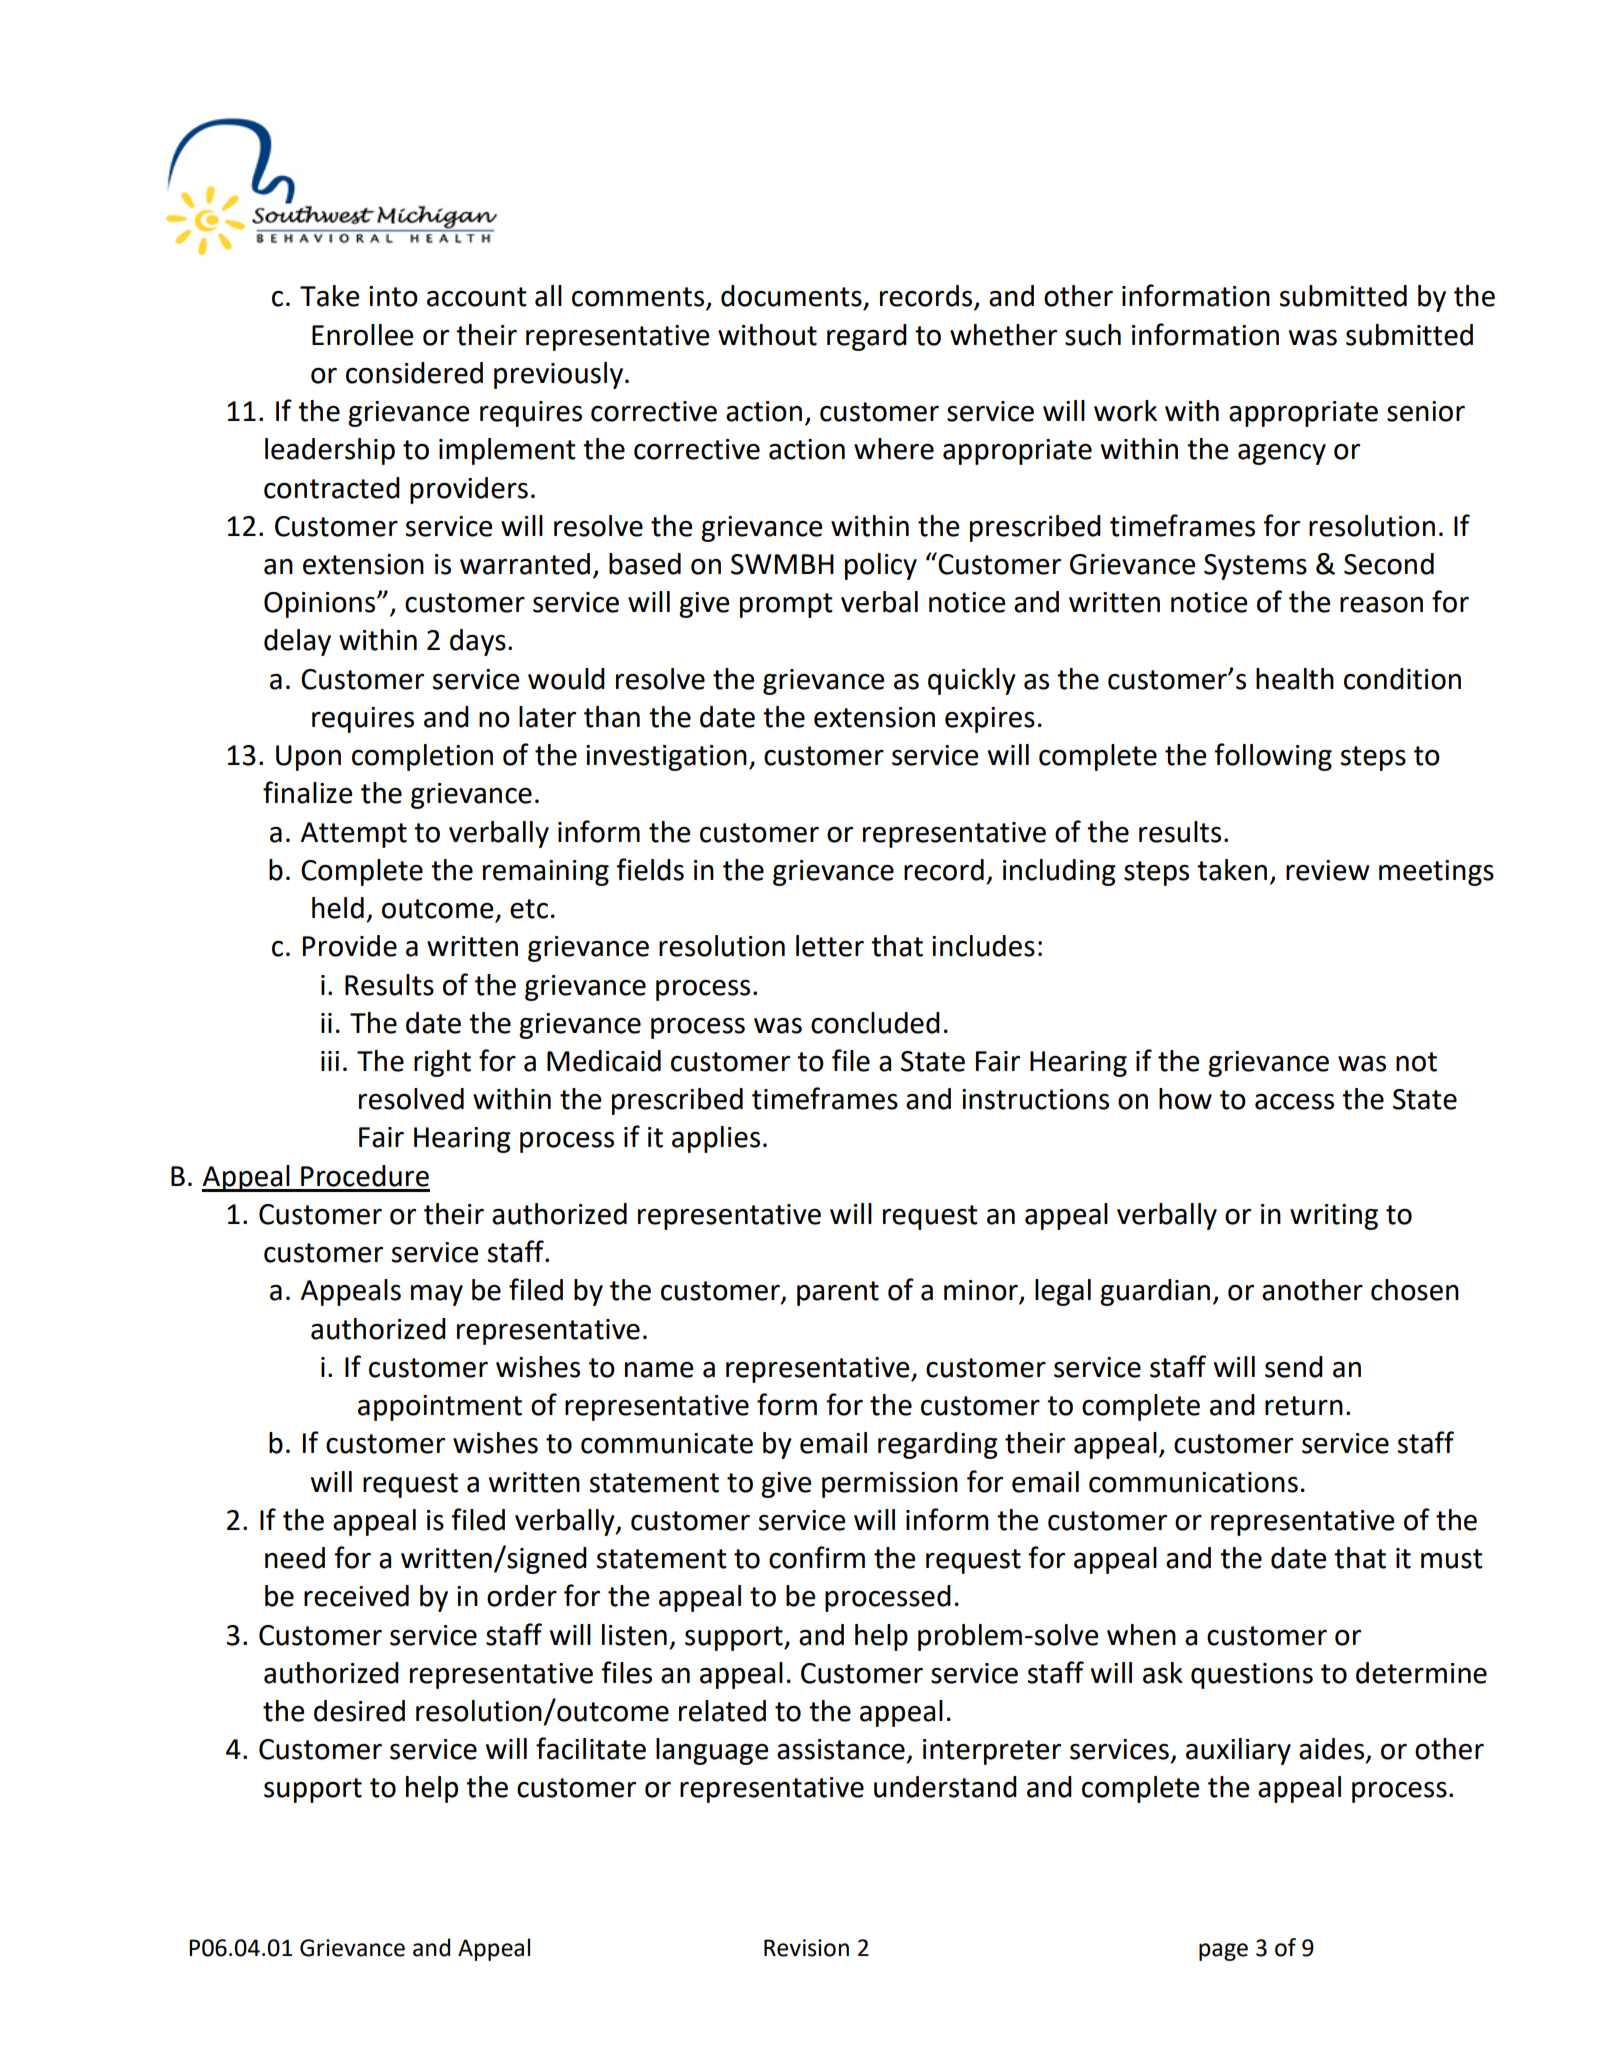 This screenshot has height=2067, width=1597. I want to click on quickly, so click(972, 681).
